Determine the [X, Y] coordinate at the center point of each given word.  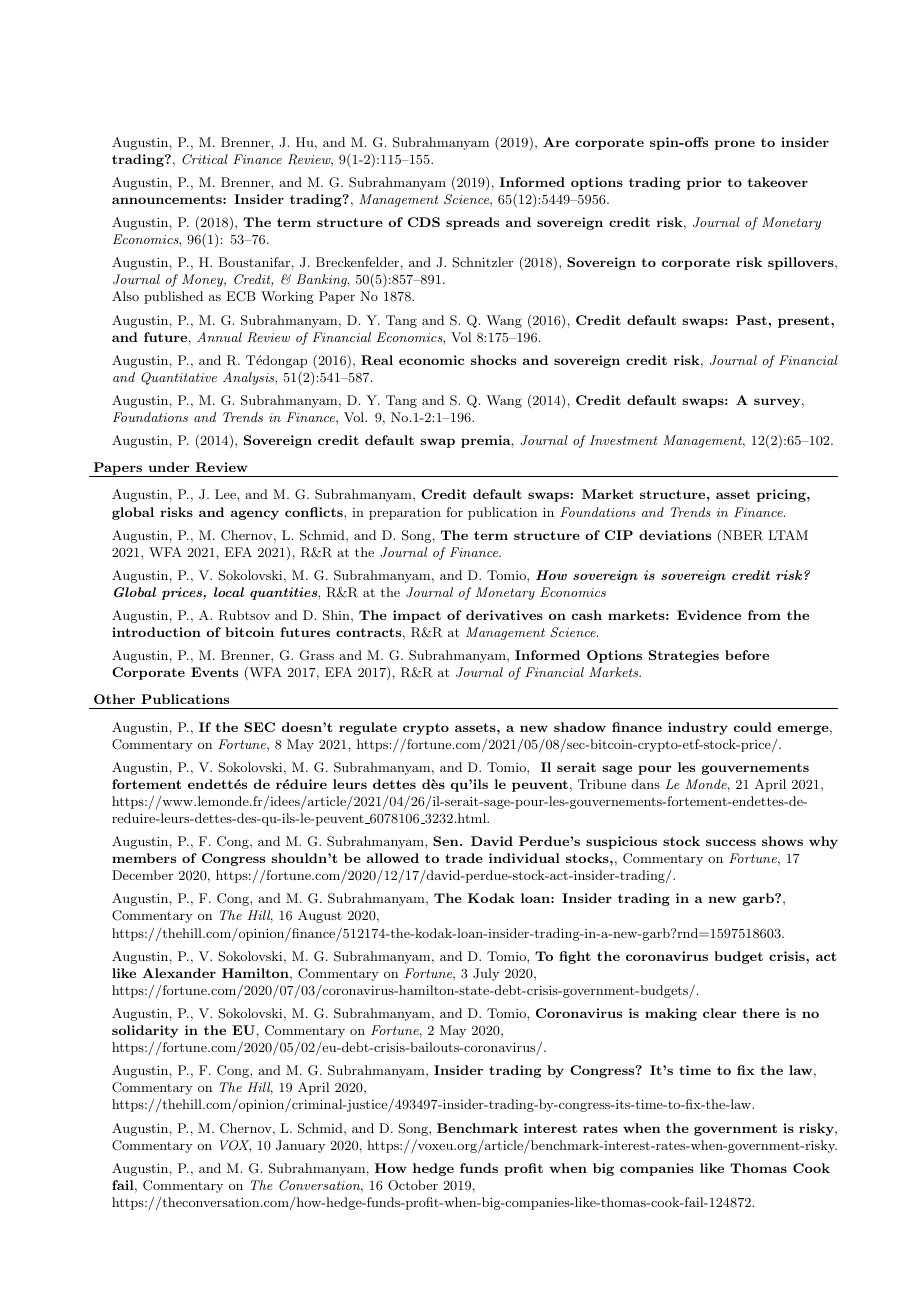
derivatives [504, 615]
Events [214, 672]
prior [704, 183]
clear [719, 1013]
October [413, 1185]
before [747, 655]
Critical [205, 159]
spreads [472, 223]
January [300, 1146]
